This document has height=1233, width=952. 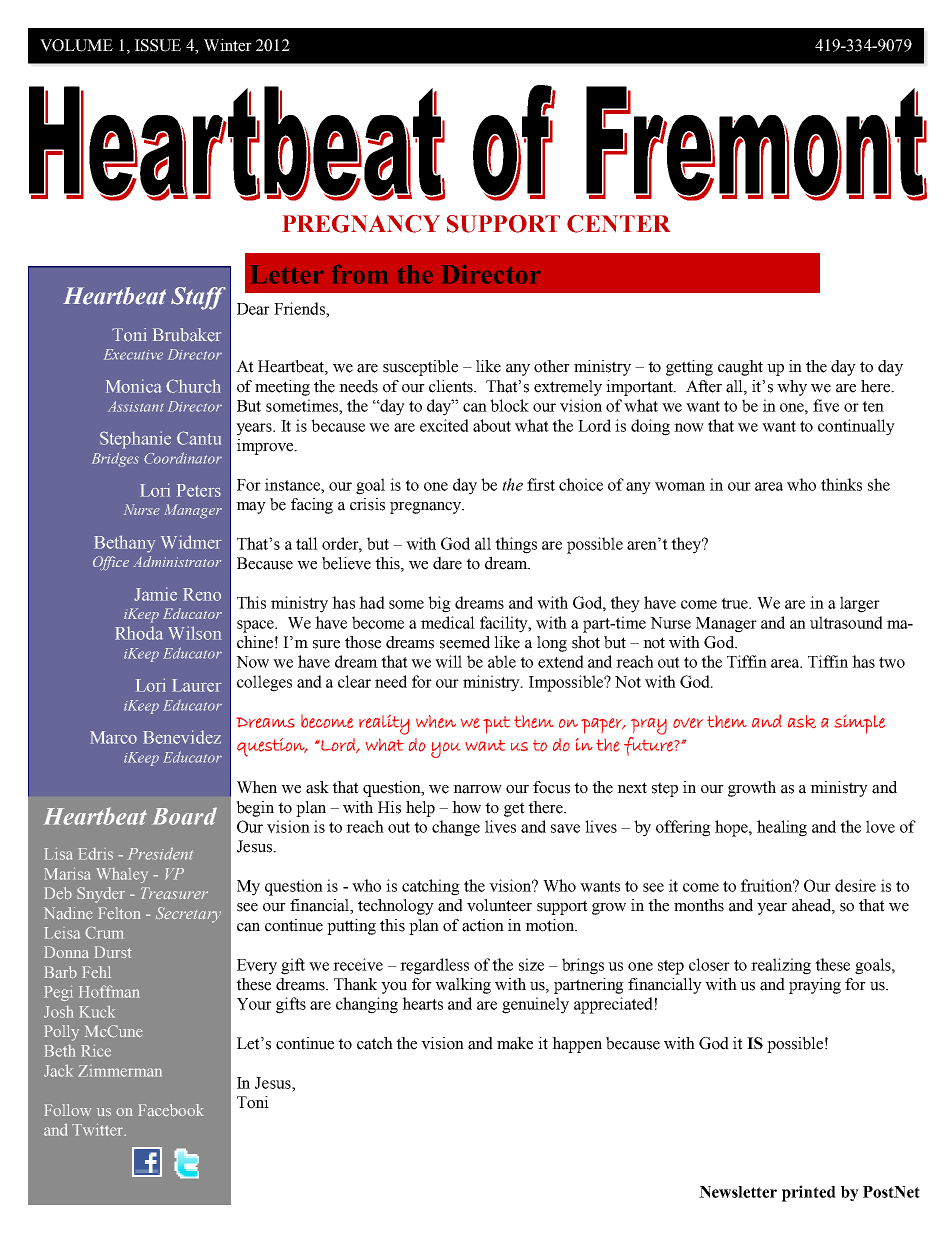 What do you see at coordinates (782, 828) in the document?
I see `healing` at bounding box center [782, 828].
